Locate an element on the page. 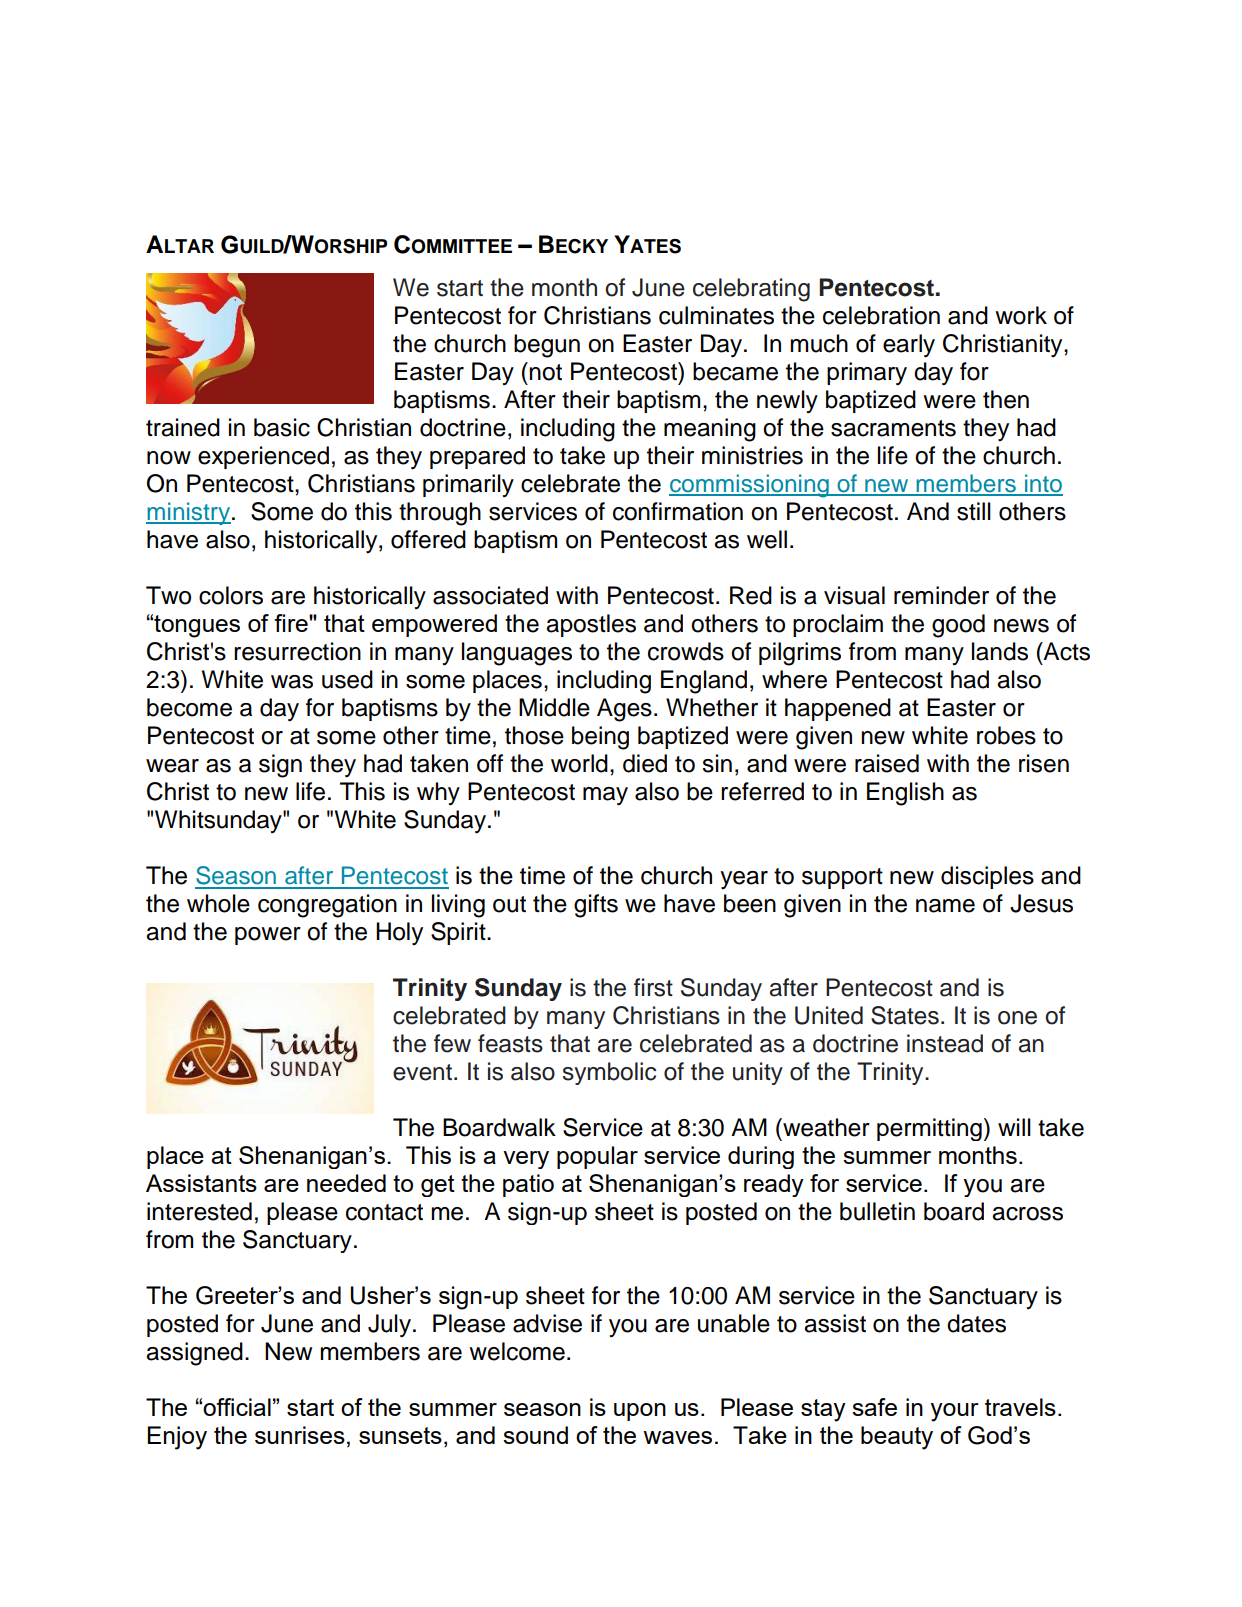  disciples is located at coordinates (987, 877).
